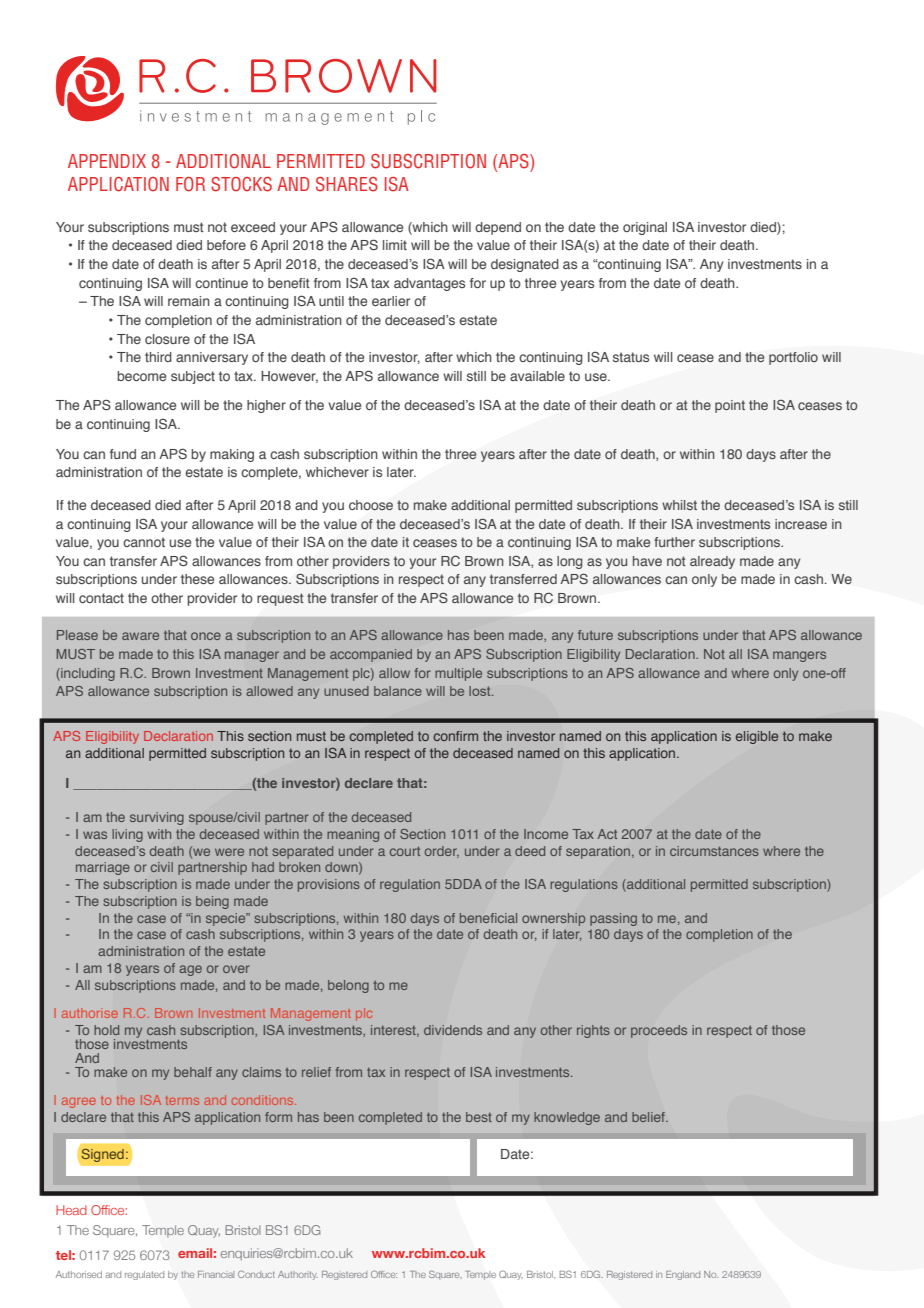 This image has width=924, height=1308. What do you see at coordinates (157, 818) in the image?
I see `surviving` at bounding box center [157, 818].
